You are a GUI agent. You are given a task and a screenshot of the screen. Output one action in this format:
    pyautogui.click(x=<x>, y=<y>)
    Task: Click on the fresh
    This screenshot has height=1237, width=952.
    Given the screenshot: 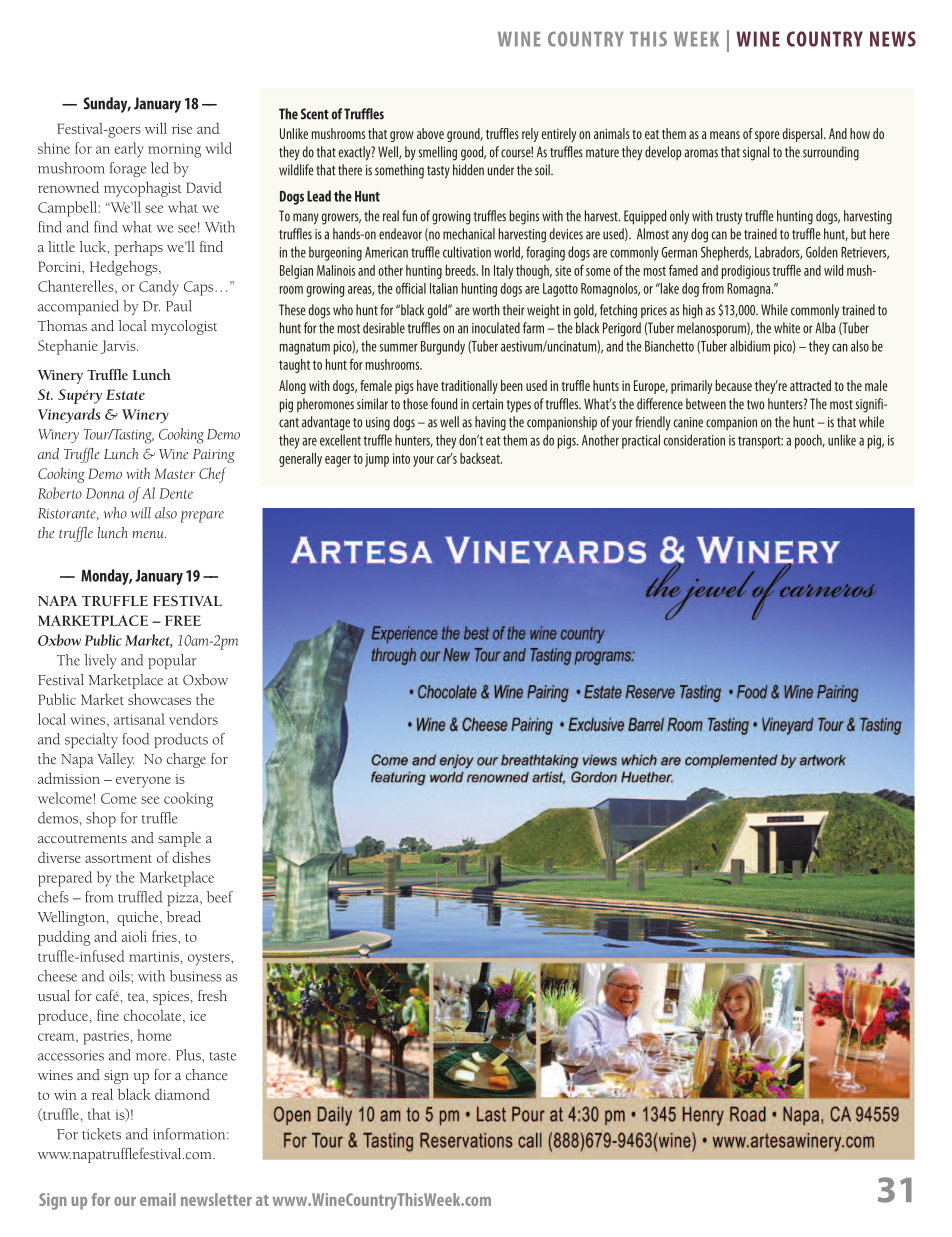 What is the action you would take?
    pyautogui.click(x=212, y=995)
